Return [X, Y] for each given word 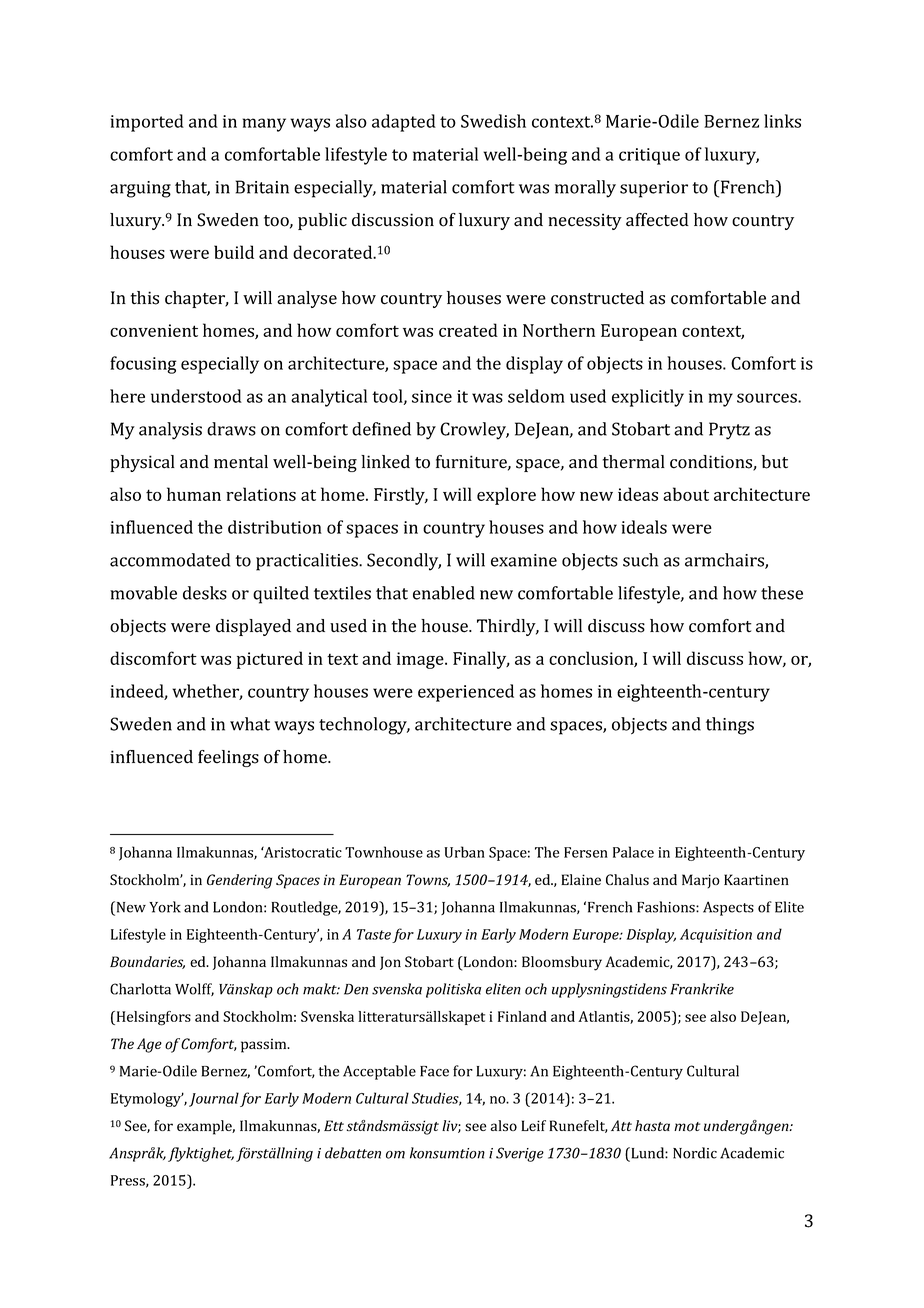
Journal [214, 1099]
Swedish [493, 121]
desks [205, 593]
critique [649, 156]
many [264, 125]
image [421, 660]
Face [434, 1071]
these [782, 593]
